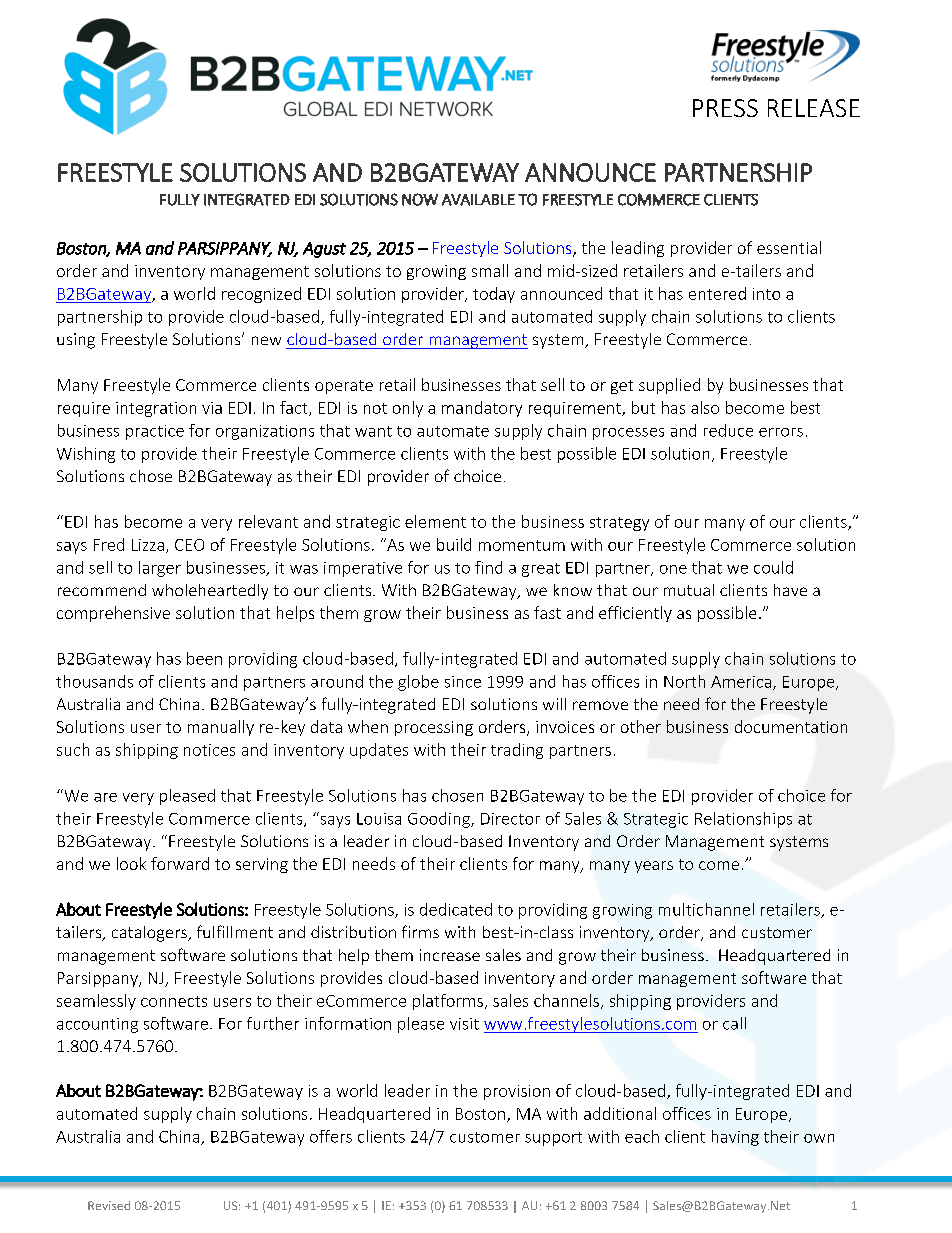 The height and width of the screenshot is (1233, 952). I want to click on dedicated, so click(456, 909).
